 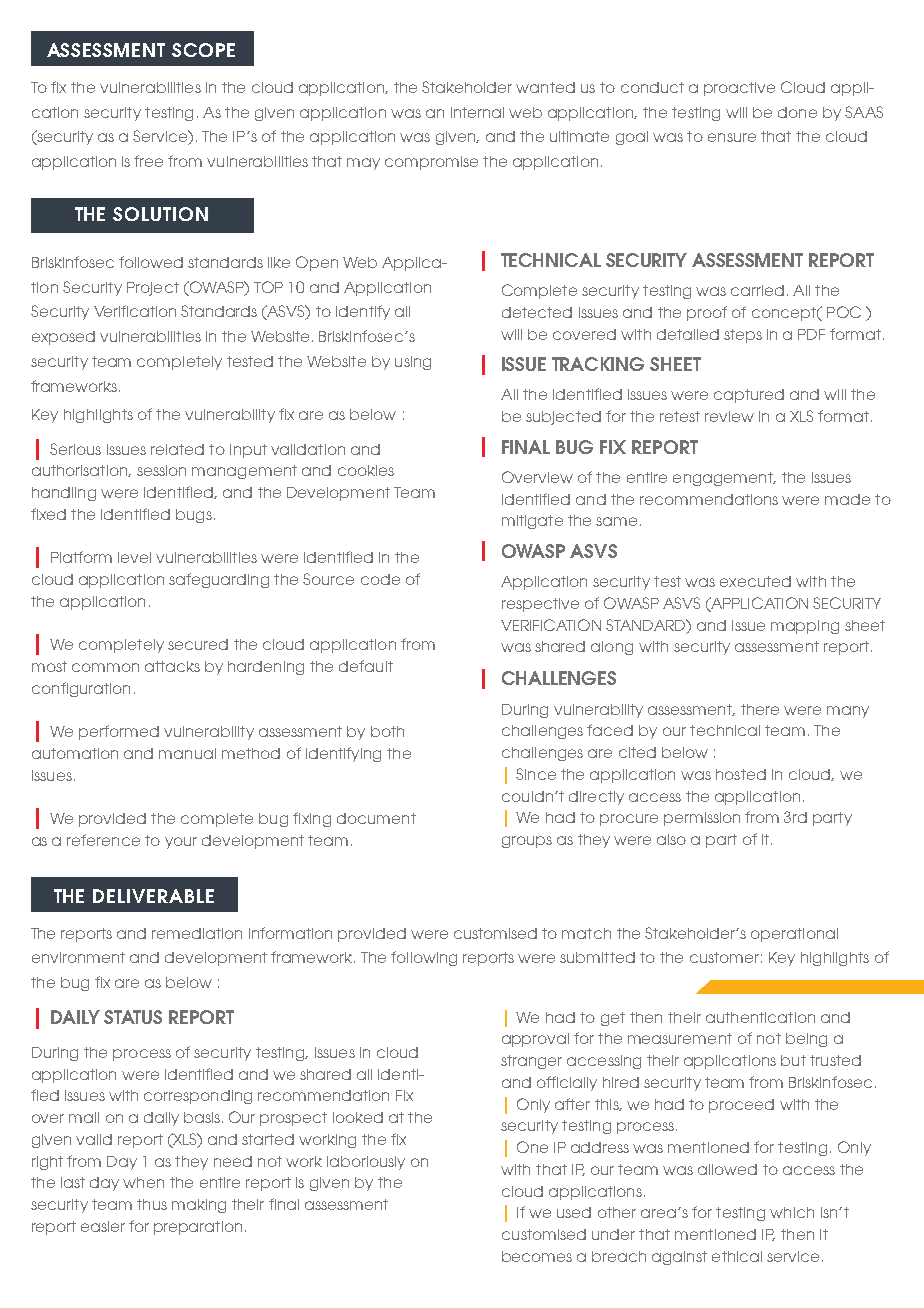 What do you see at coordinates (203, 50) in the screenshot?
I see `SCOPE` at bounding box center [203, 50].
